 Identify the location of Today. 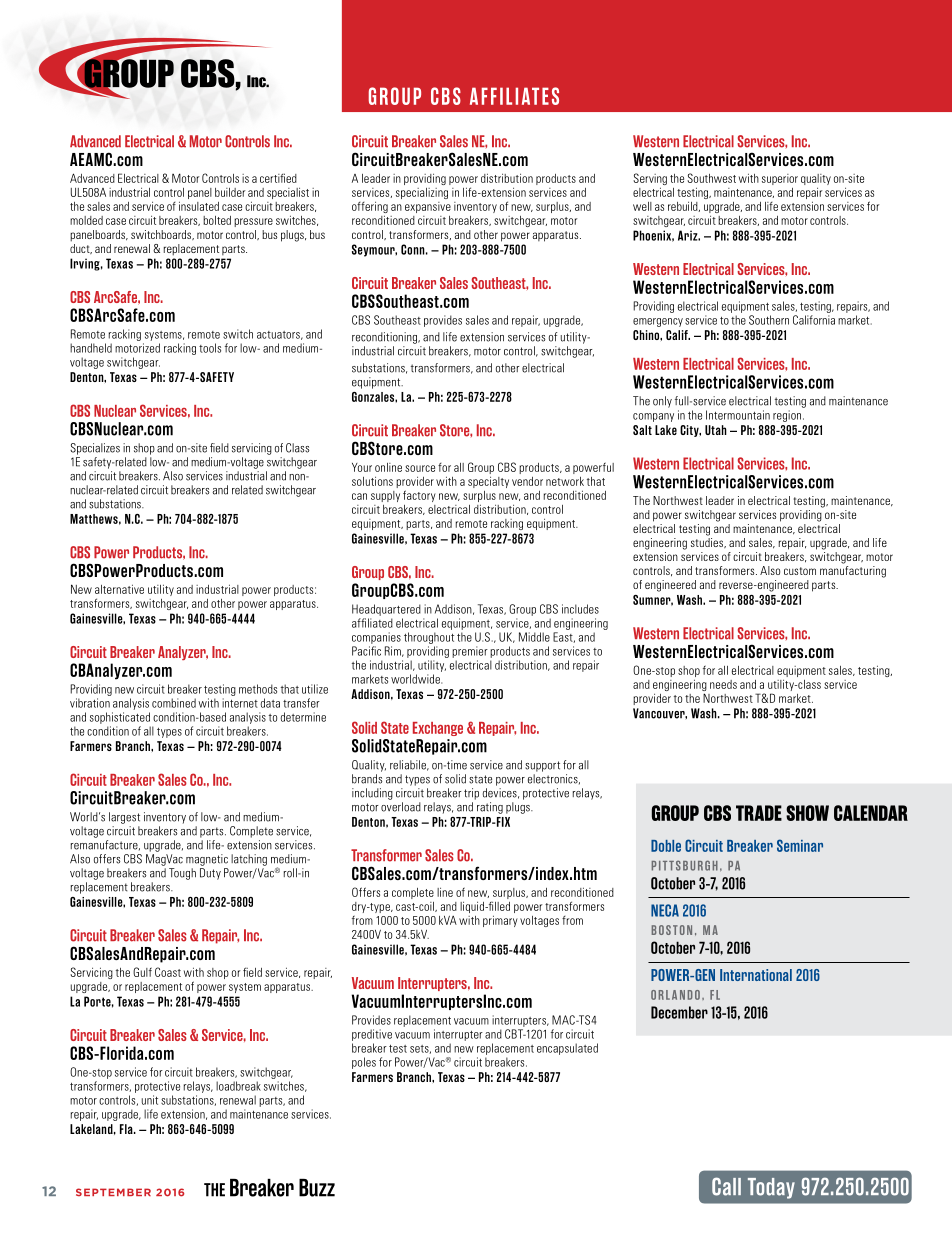
(771, 1188).
